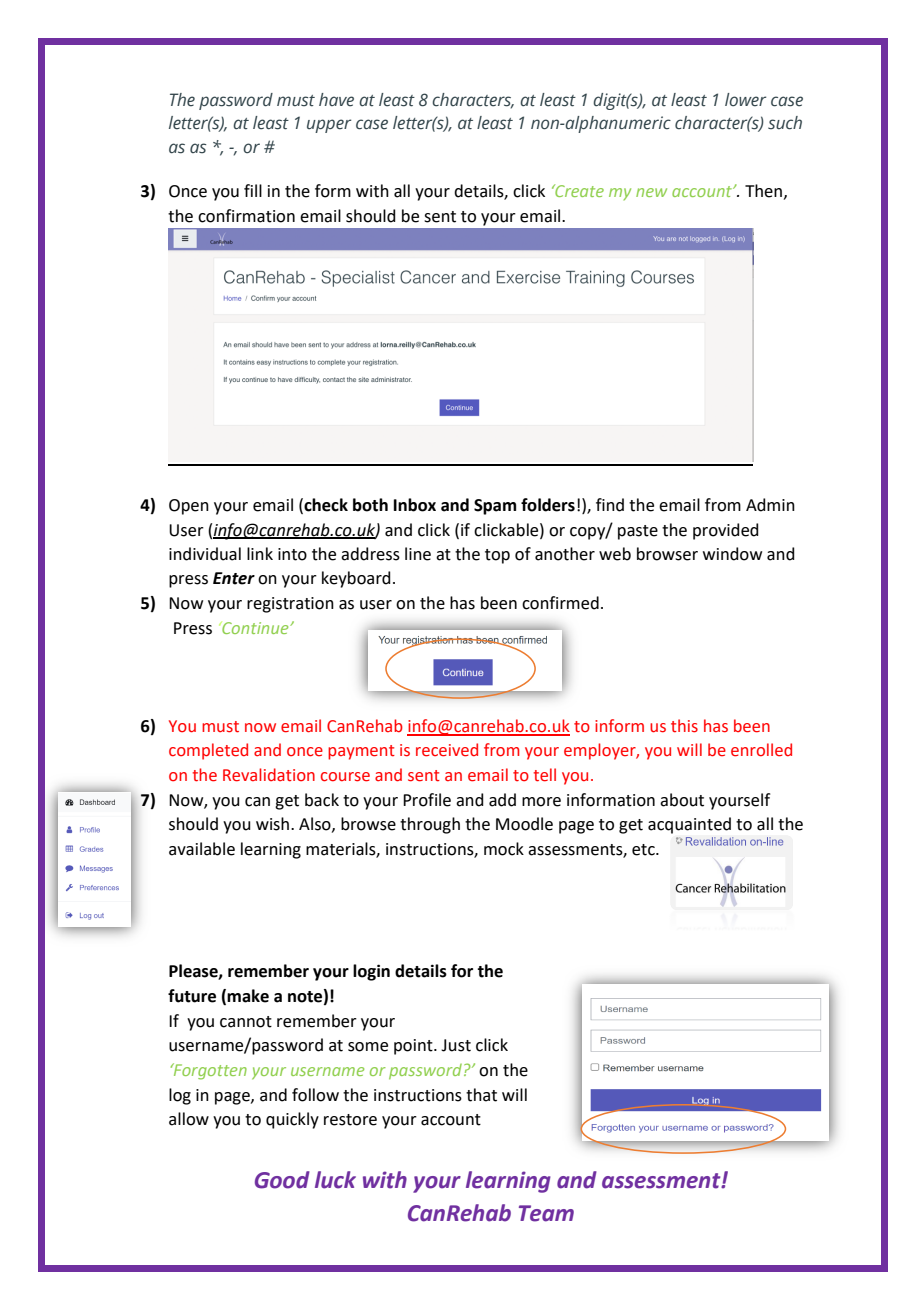 The width and height of the document is (924, 1308). What do you see at coordinates (336, 100) in the document?
I see `have` at bounding box center [336, 100].
